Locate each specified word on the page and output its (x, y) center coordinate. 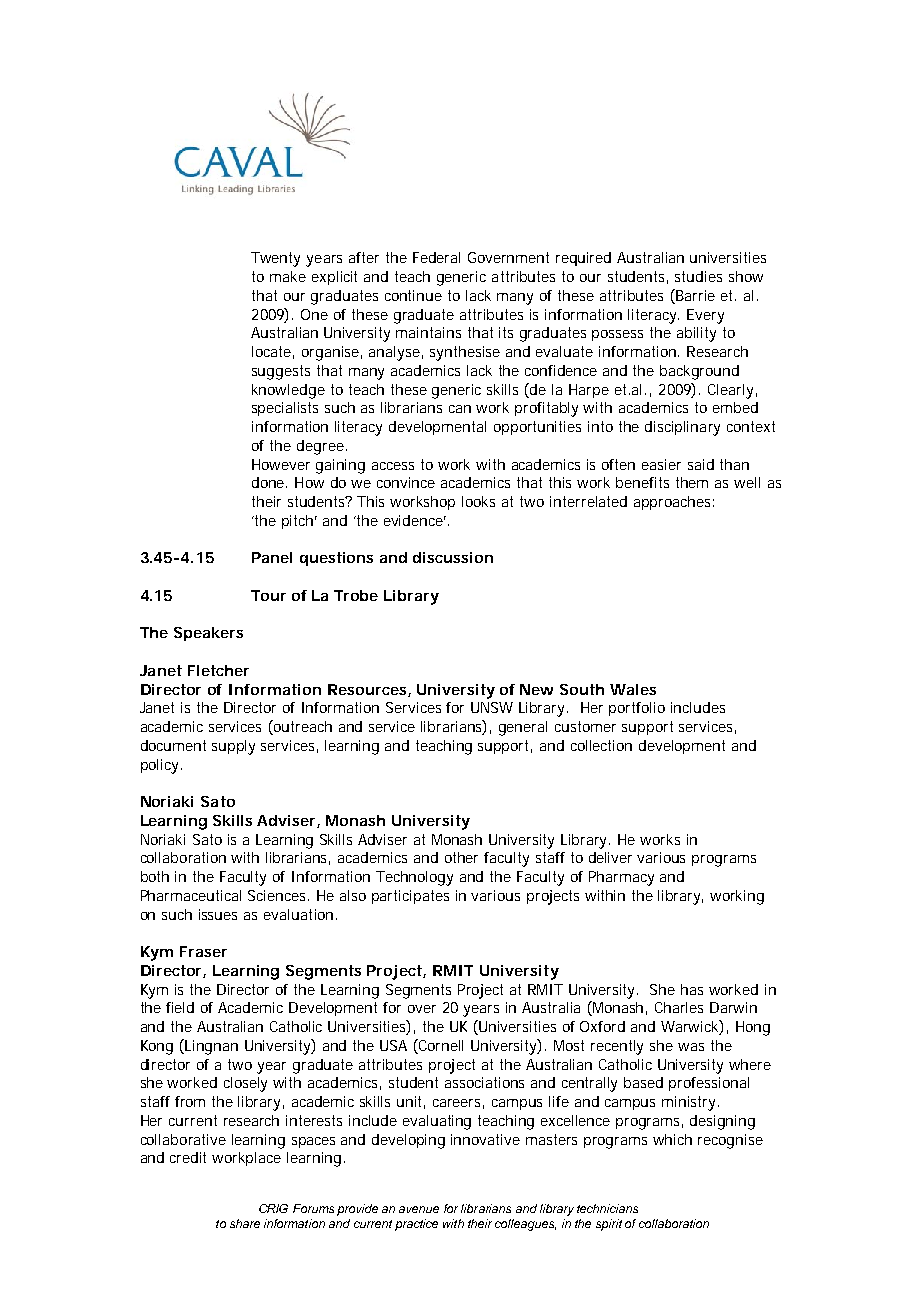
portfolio (637, 709)
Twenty (275, 259)
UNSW (492, 707)
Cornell (440, 1046)
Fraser (203, 951)
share (245, 1223)
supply (233, 747)
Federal (436, 257)
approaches (674, 503)
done (269, 482)
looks (478, 501)
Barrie (695, 295)
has (692, 989)
